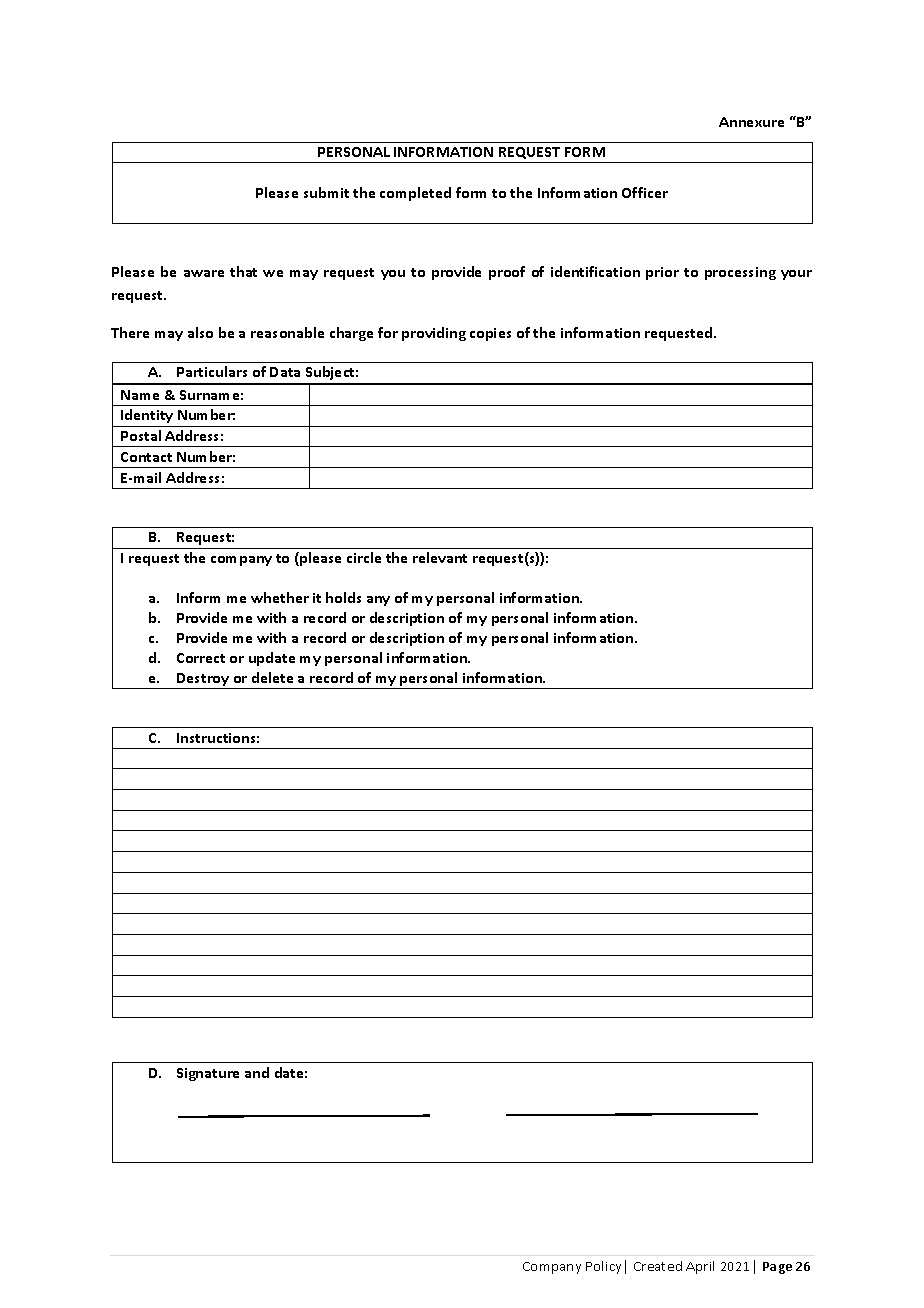 This screenshot has width=924, height=1308. I want to click on aware, so click(204, 273).
